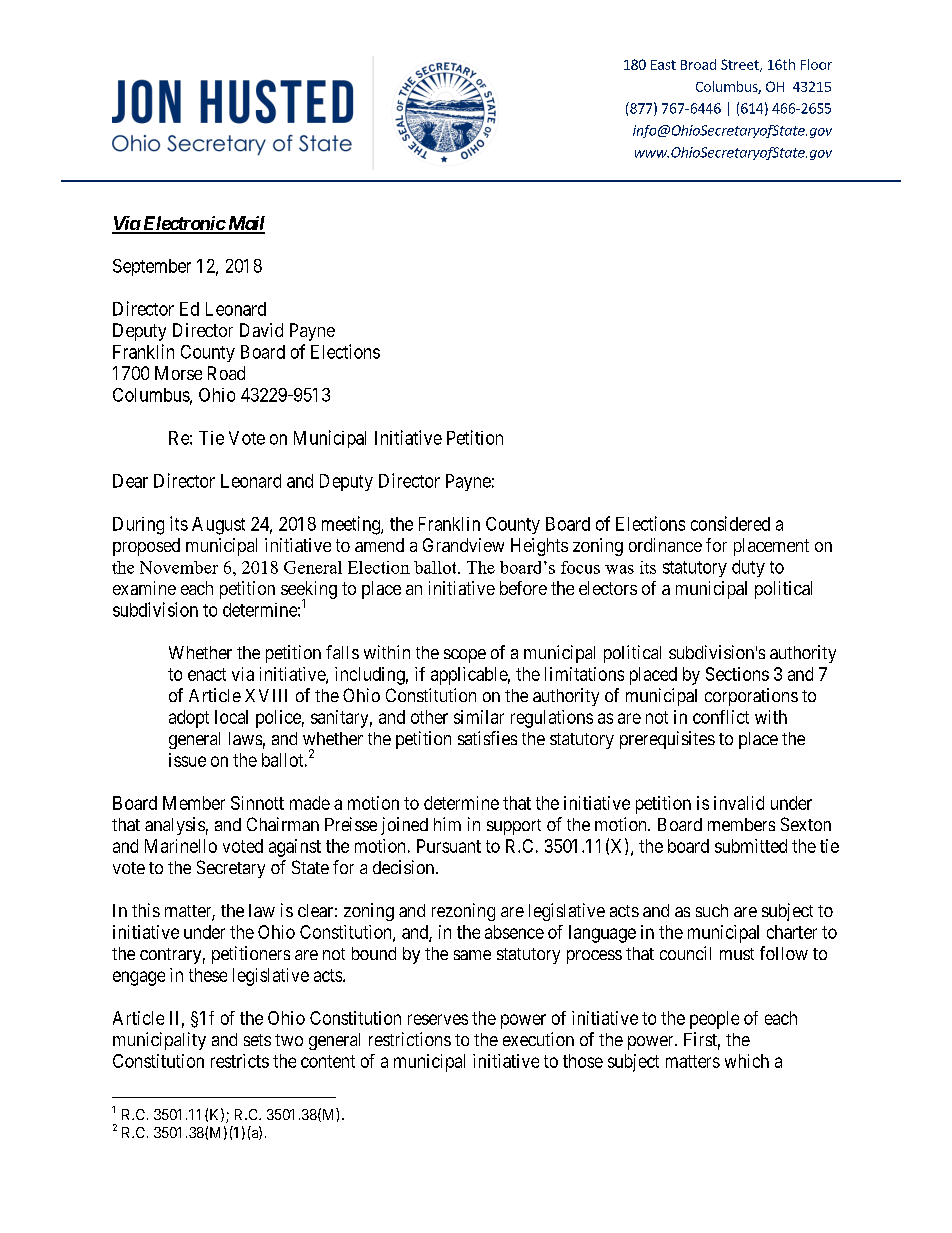  What do you see at coordinates (257, 1040) in the document?
I see `sets` at bounding box center [257, 1040].
